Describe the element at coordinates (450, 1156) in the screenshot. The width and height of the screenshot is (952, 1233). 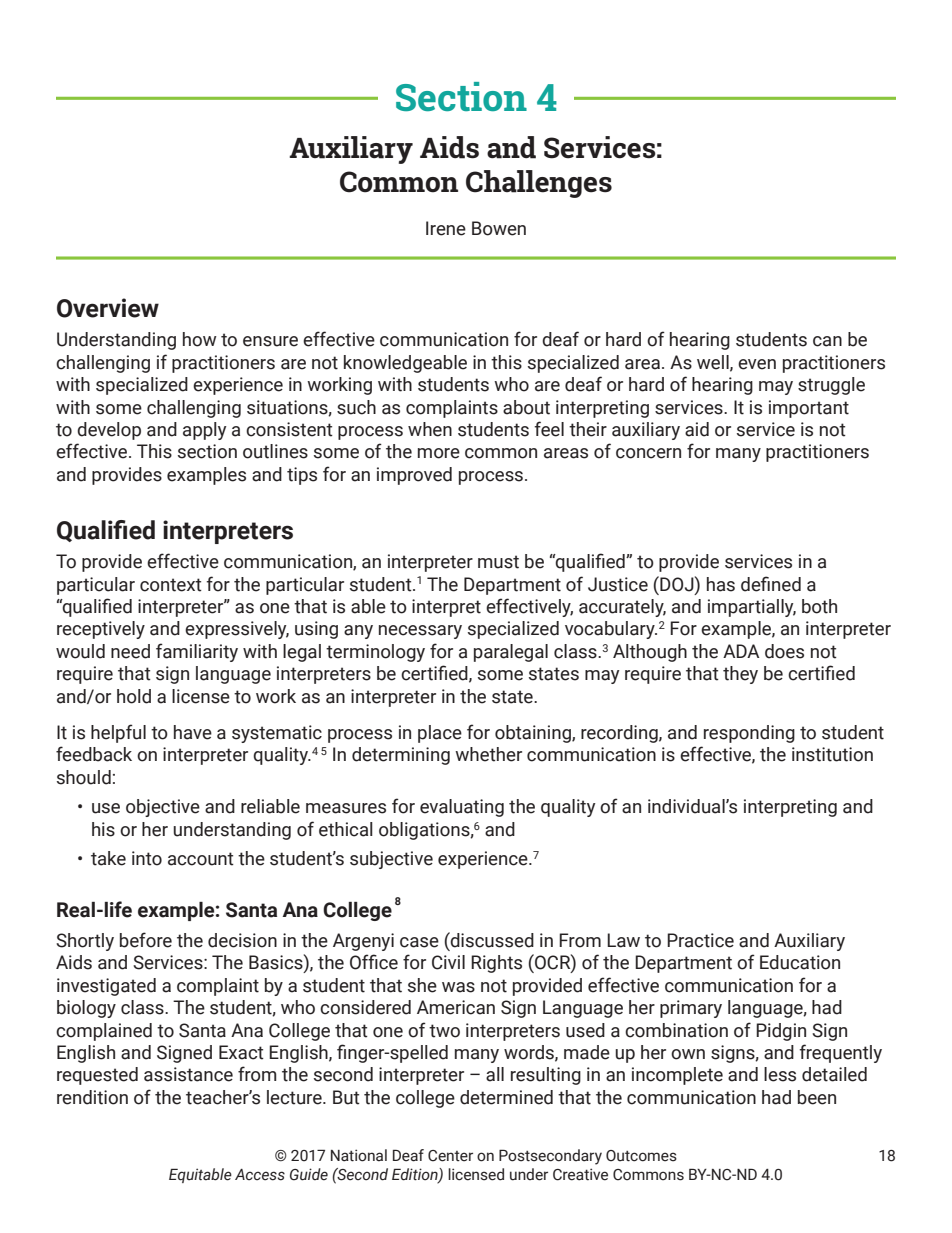
I see `Center` at that location.
